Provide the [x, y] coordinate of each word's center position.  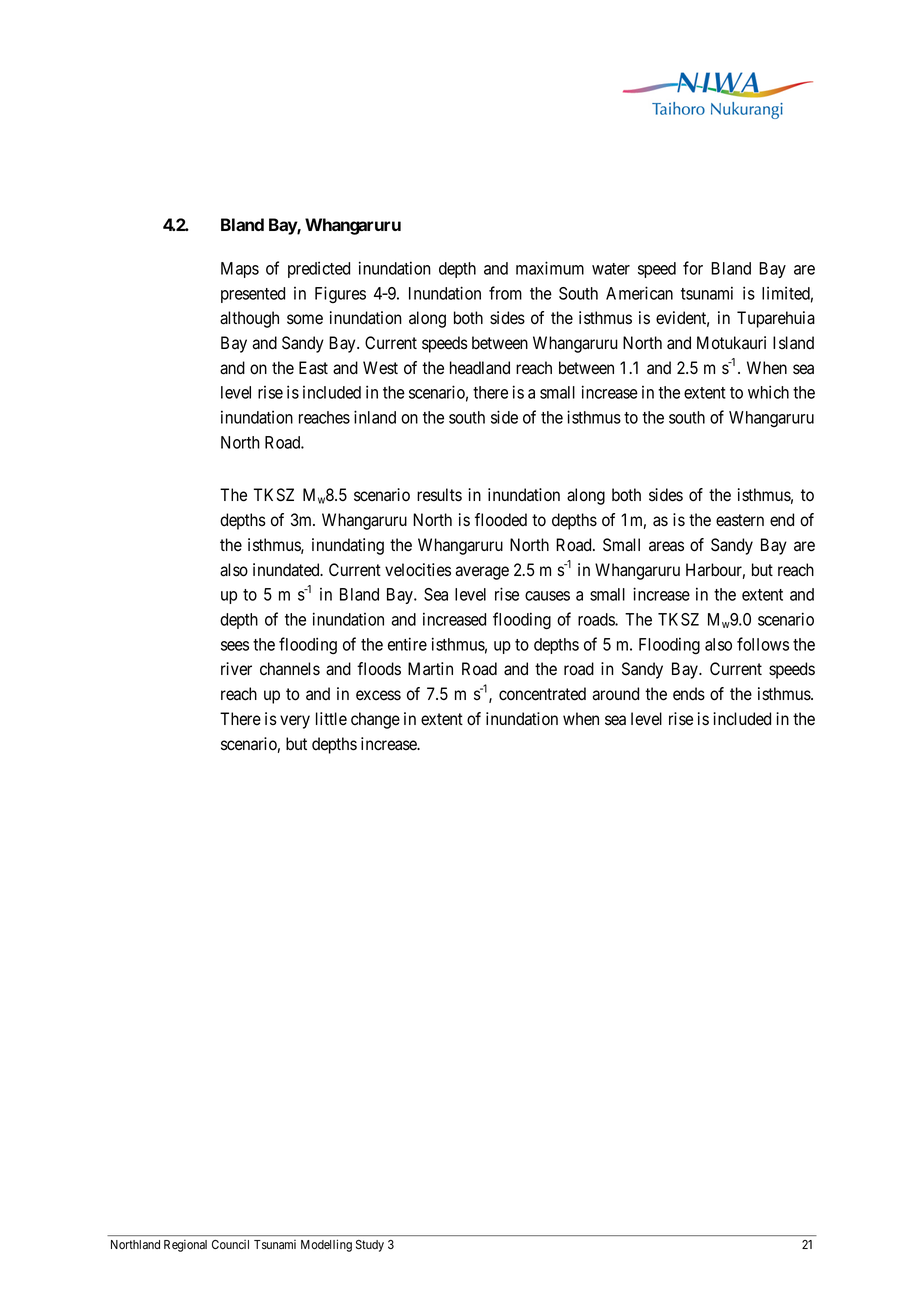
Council [230, 1244]
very [295, 722]
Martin [430, 668]
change [375, 720]
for [693, 268]
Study [370, 1246]
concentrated [542, 694]
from [505, 293]
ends [689, 694]
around [615, 694]
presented [253, 295]
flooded [501, 520]
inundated [287, 570]
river [236, 669]
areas [666, 546]
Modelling [326, 1245]
